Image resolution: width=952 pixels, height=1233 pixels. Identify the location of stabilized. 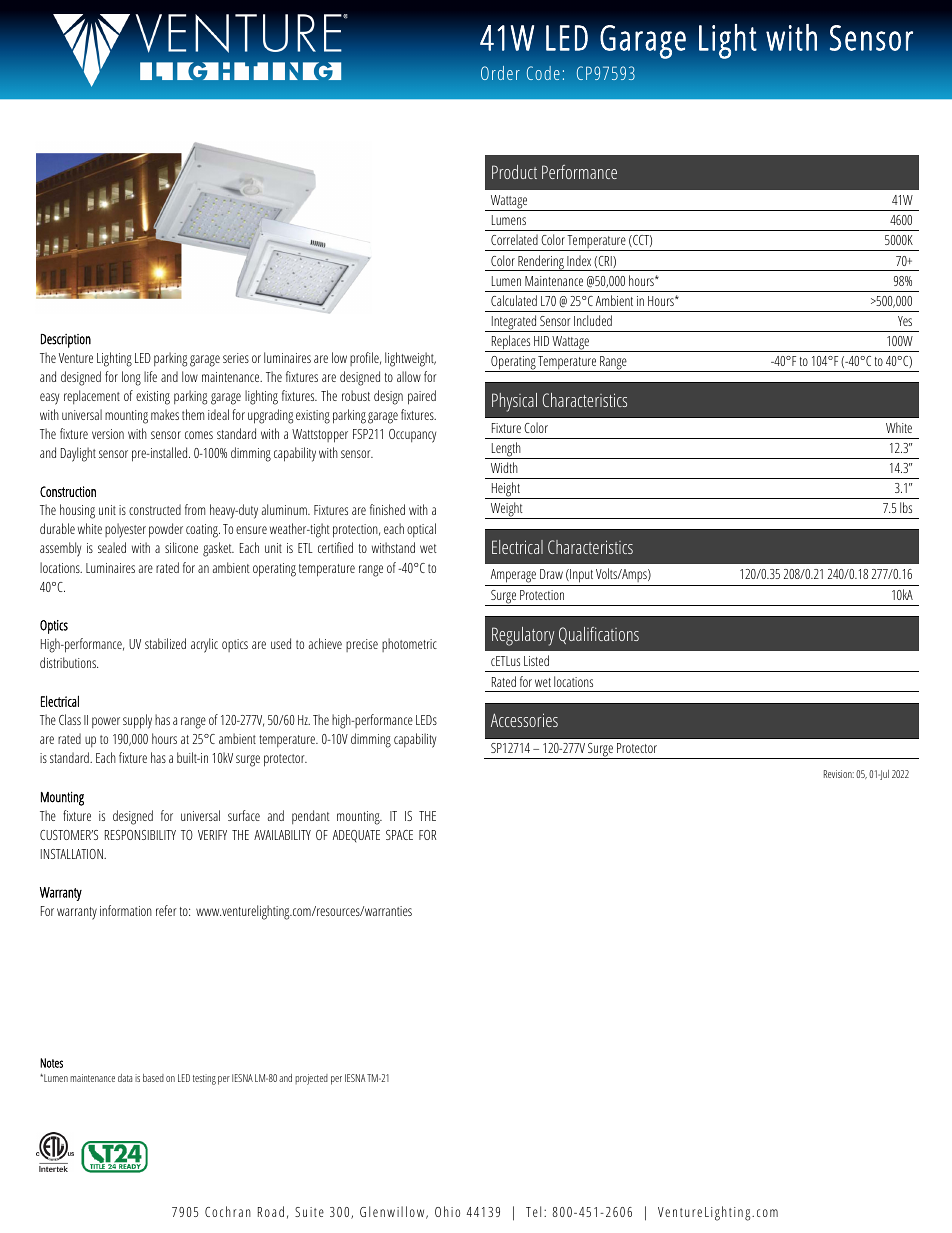
(165, 643).
